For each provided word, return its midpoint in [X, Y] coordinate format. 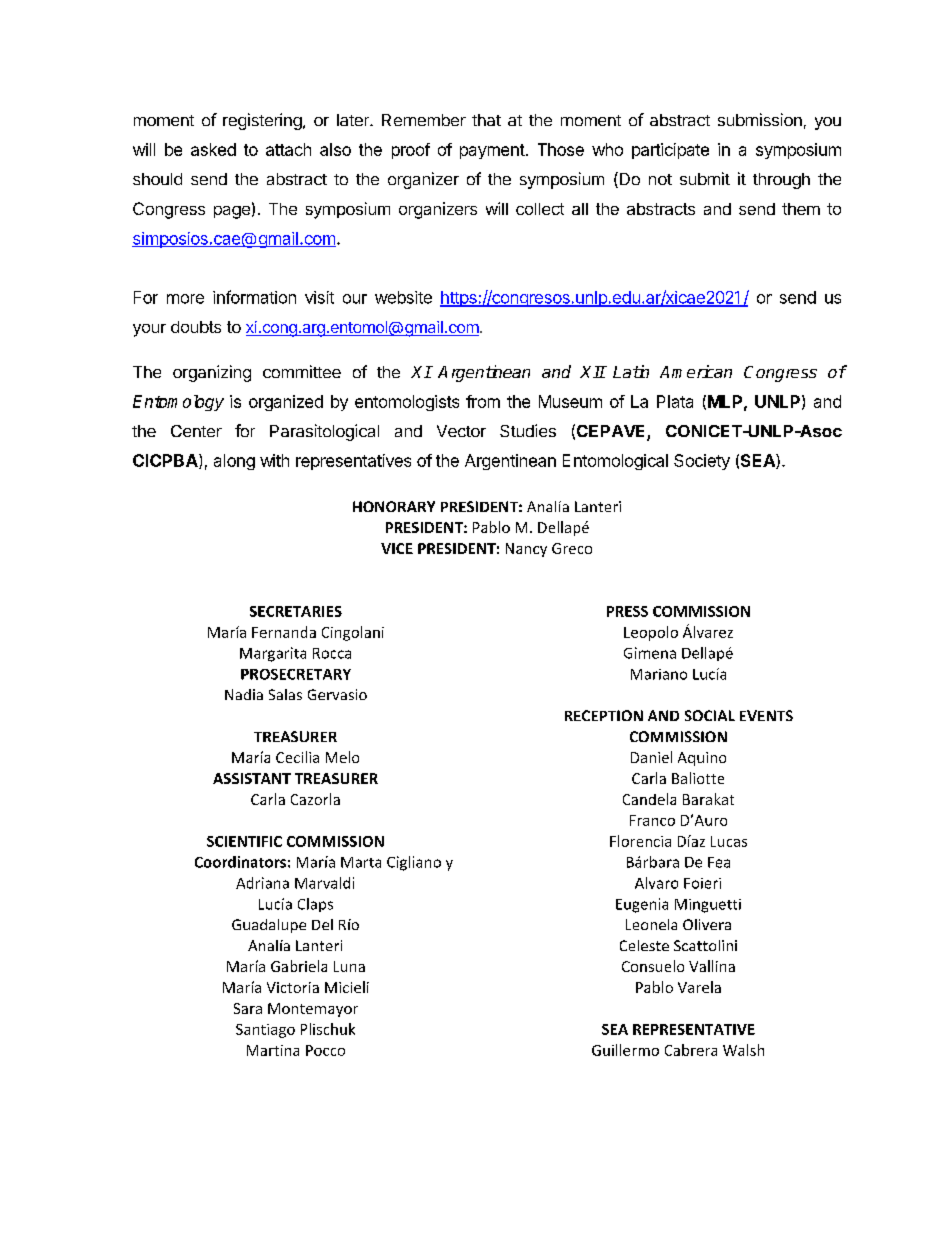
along [234, 462]
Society [702, 462]
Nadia [244, 694]
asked [213, 149]
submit [705, 178]
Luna [349, 966]
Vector [461, 431]
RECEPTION [604, 715]
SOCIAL [710, 715]
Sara [248, 1008]
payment [492, 151]
